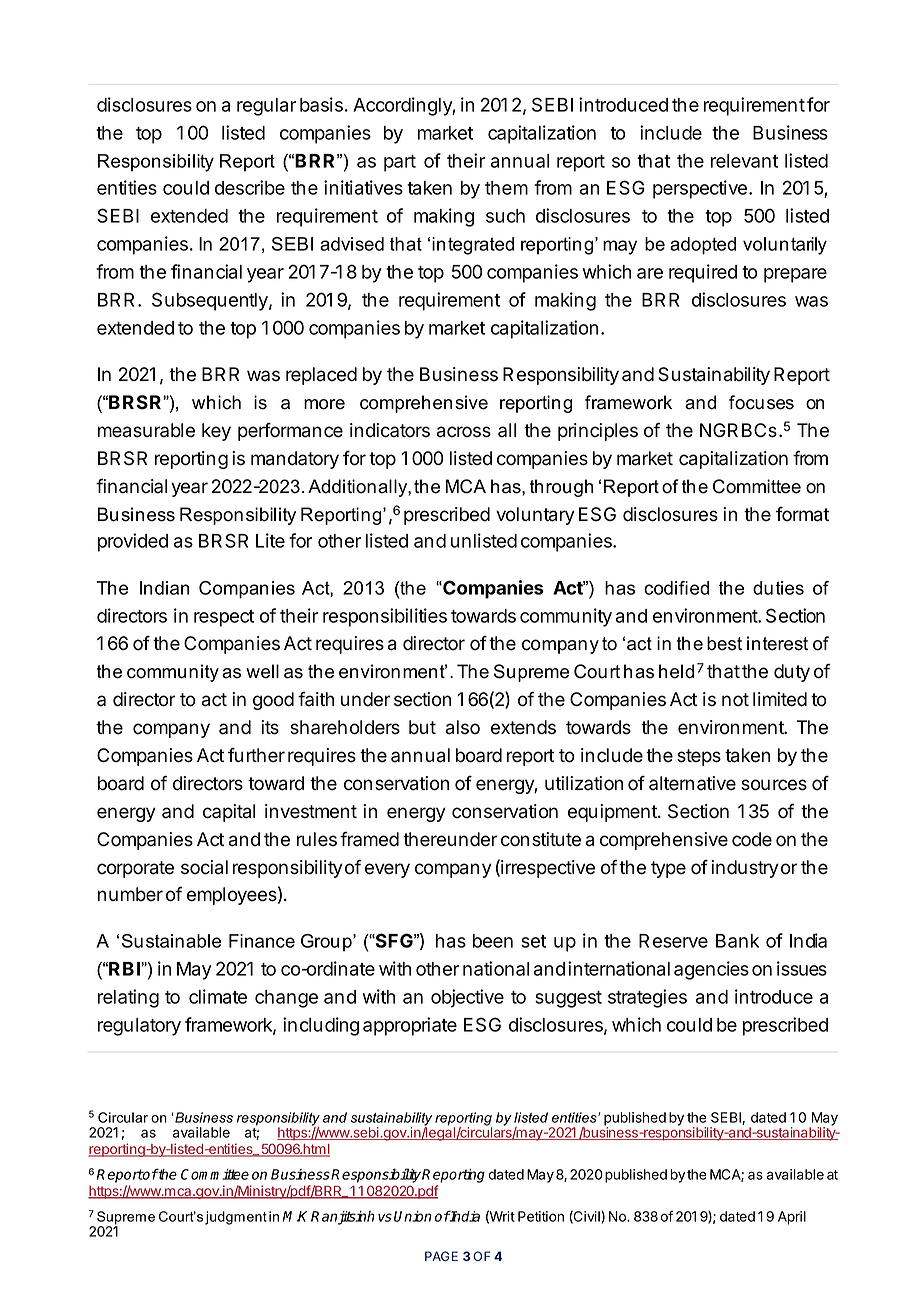 The width and height of the page is (924, 1308). I want to click on well, so click(262, 671).
